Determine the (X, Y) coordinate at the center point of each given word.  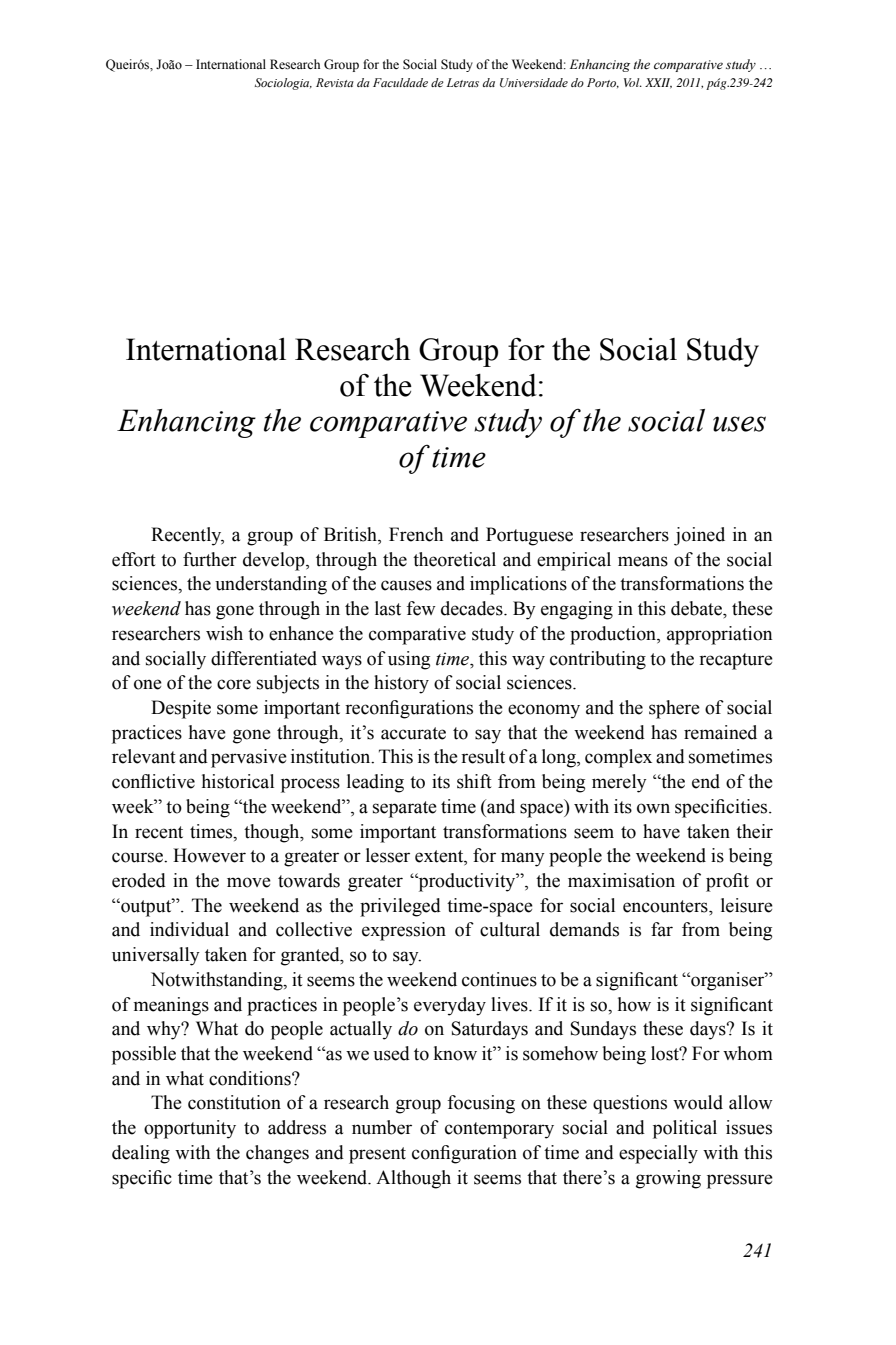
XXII (658, 83)
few (421, 608)
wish (224, 633)
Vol (633, 82)
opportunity (190, 1129)
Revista (335, 82)
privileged (400, 907)
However (209, 855)
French (416, 534)
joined (699, 536)
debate (697, 608)
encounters (666, 906)
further (210, 559)
